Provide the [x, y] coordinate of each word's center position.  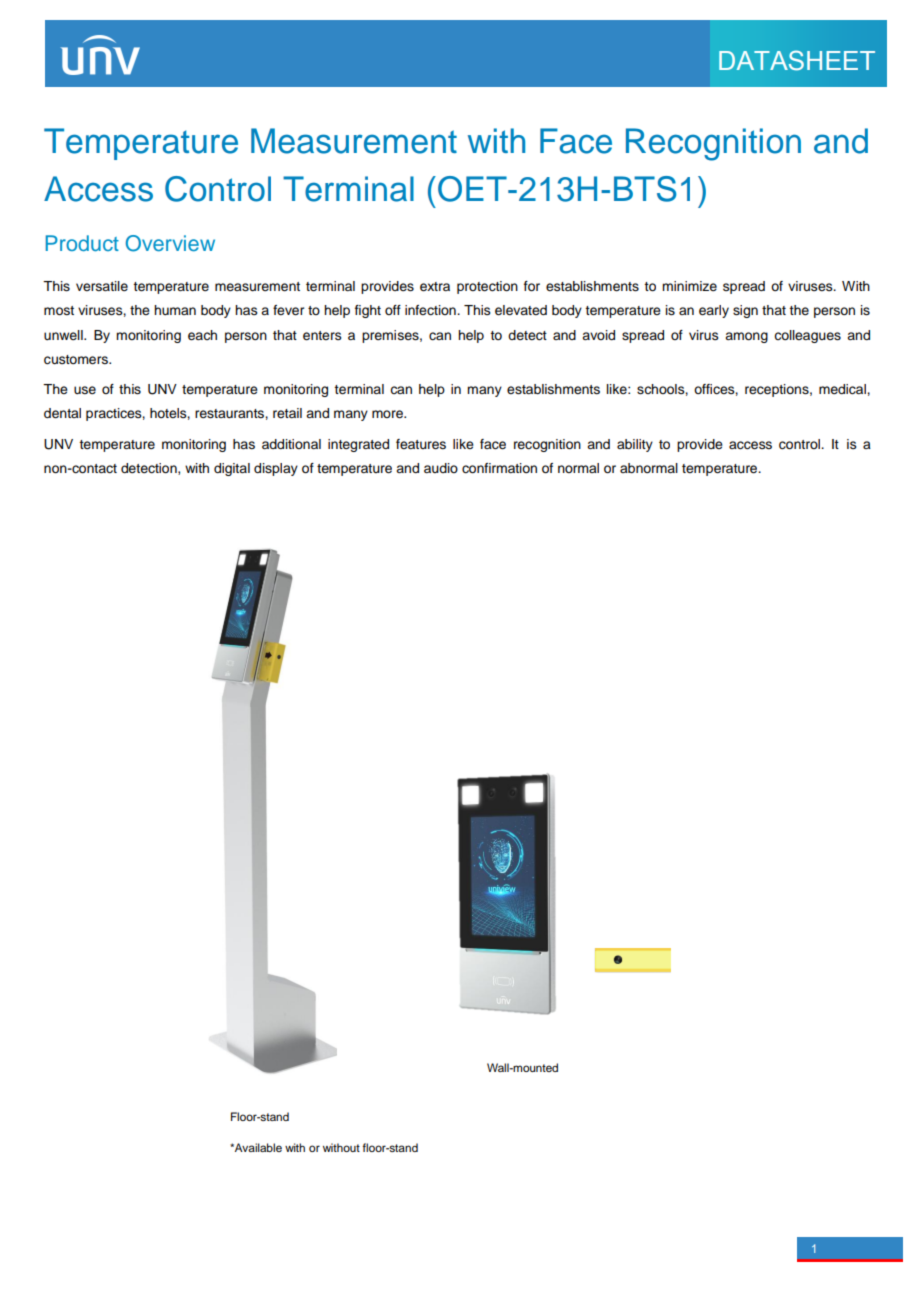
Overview [170, 243]
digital [232, 469]
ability [635, 445]
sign [745, 311]
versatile [102, 286]
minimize [689, 286]
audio [441, 468]
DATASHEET [797, 60]
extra [435, 287]
